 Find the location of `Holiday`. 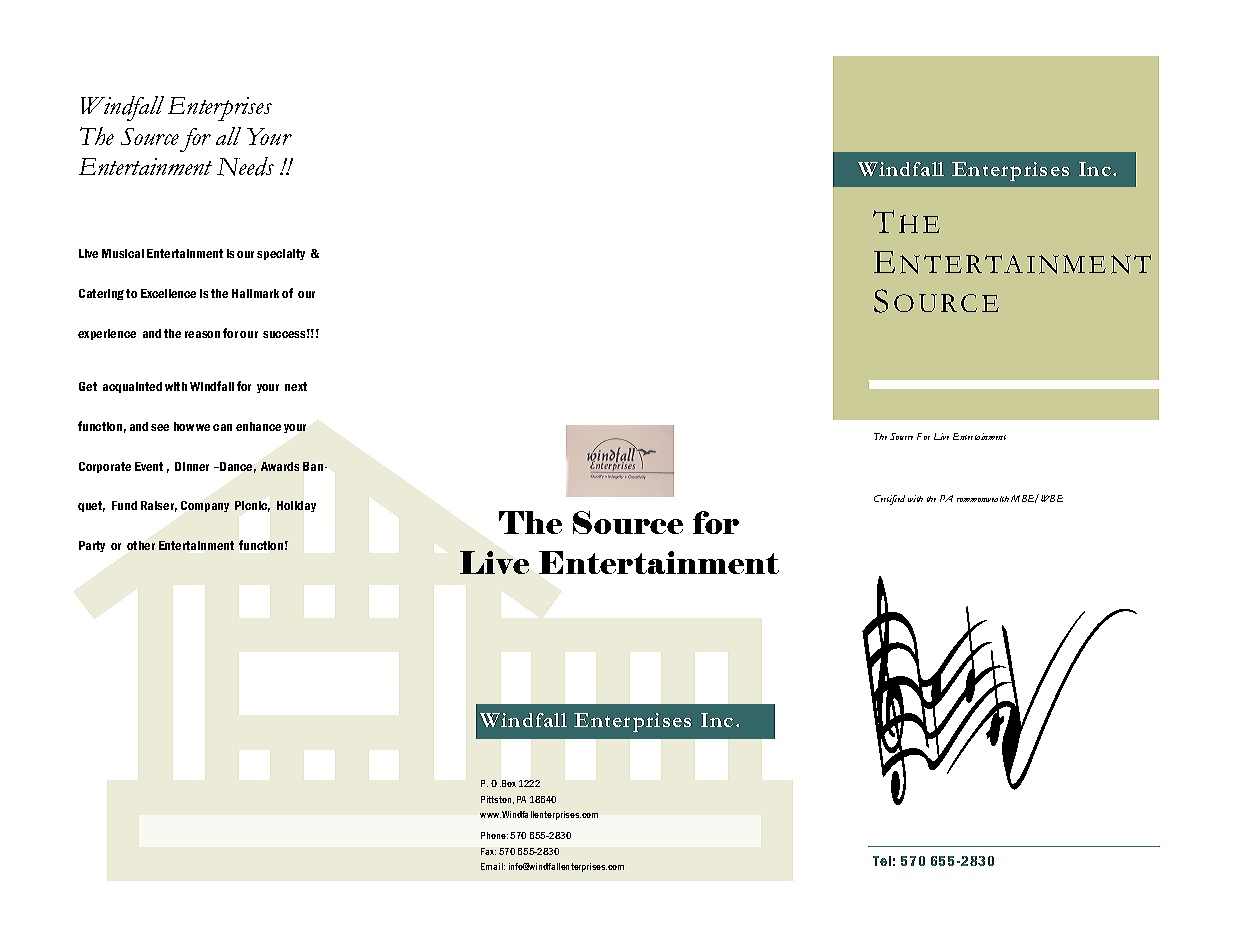

Holiday is located at coordinates (296, 506).
